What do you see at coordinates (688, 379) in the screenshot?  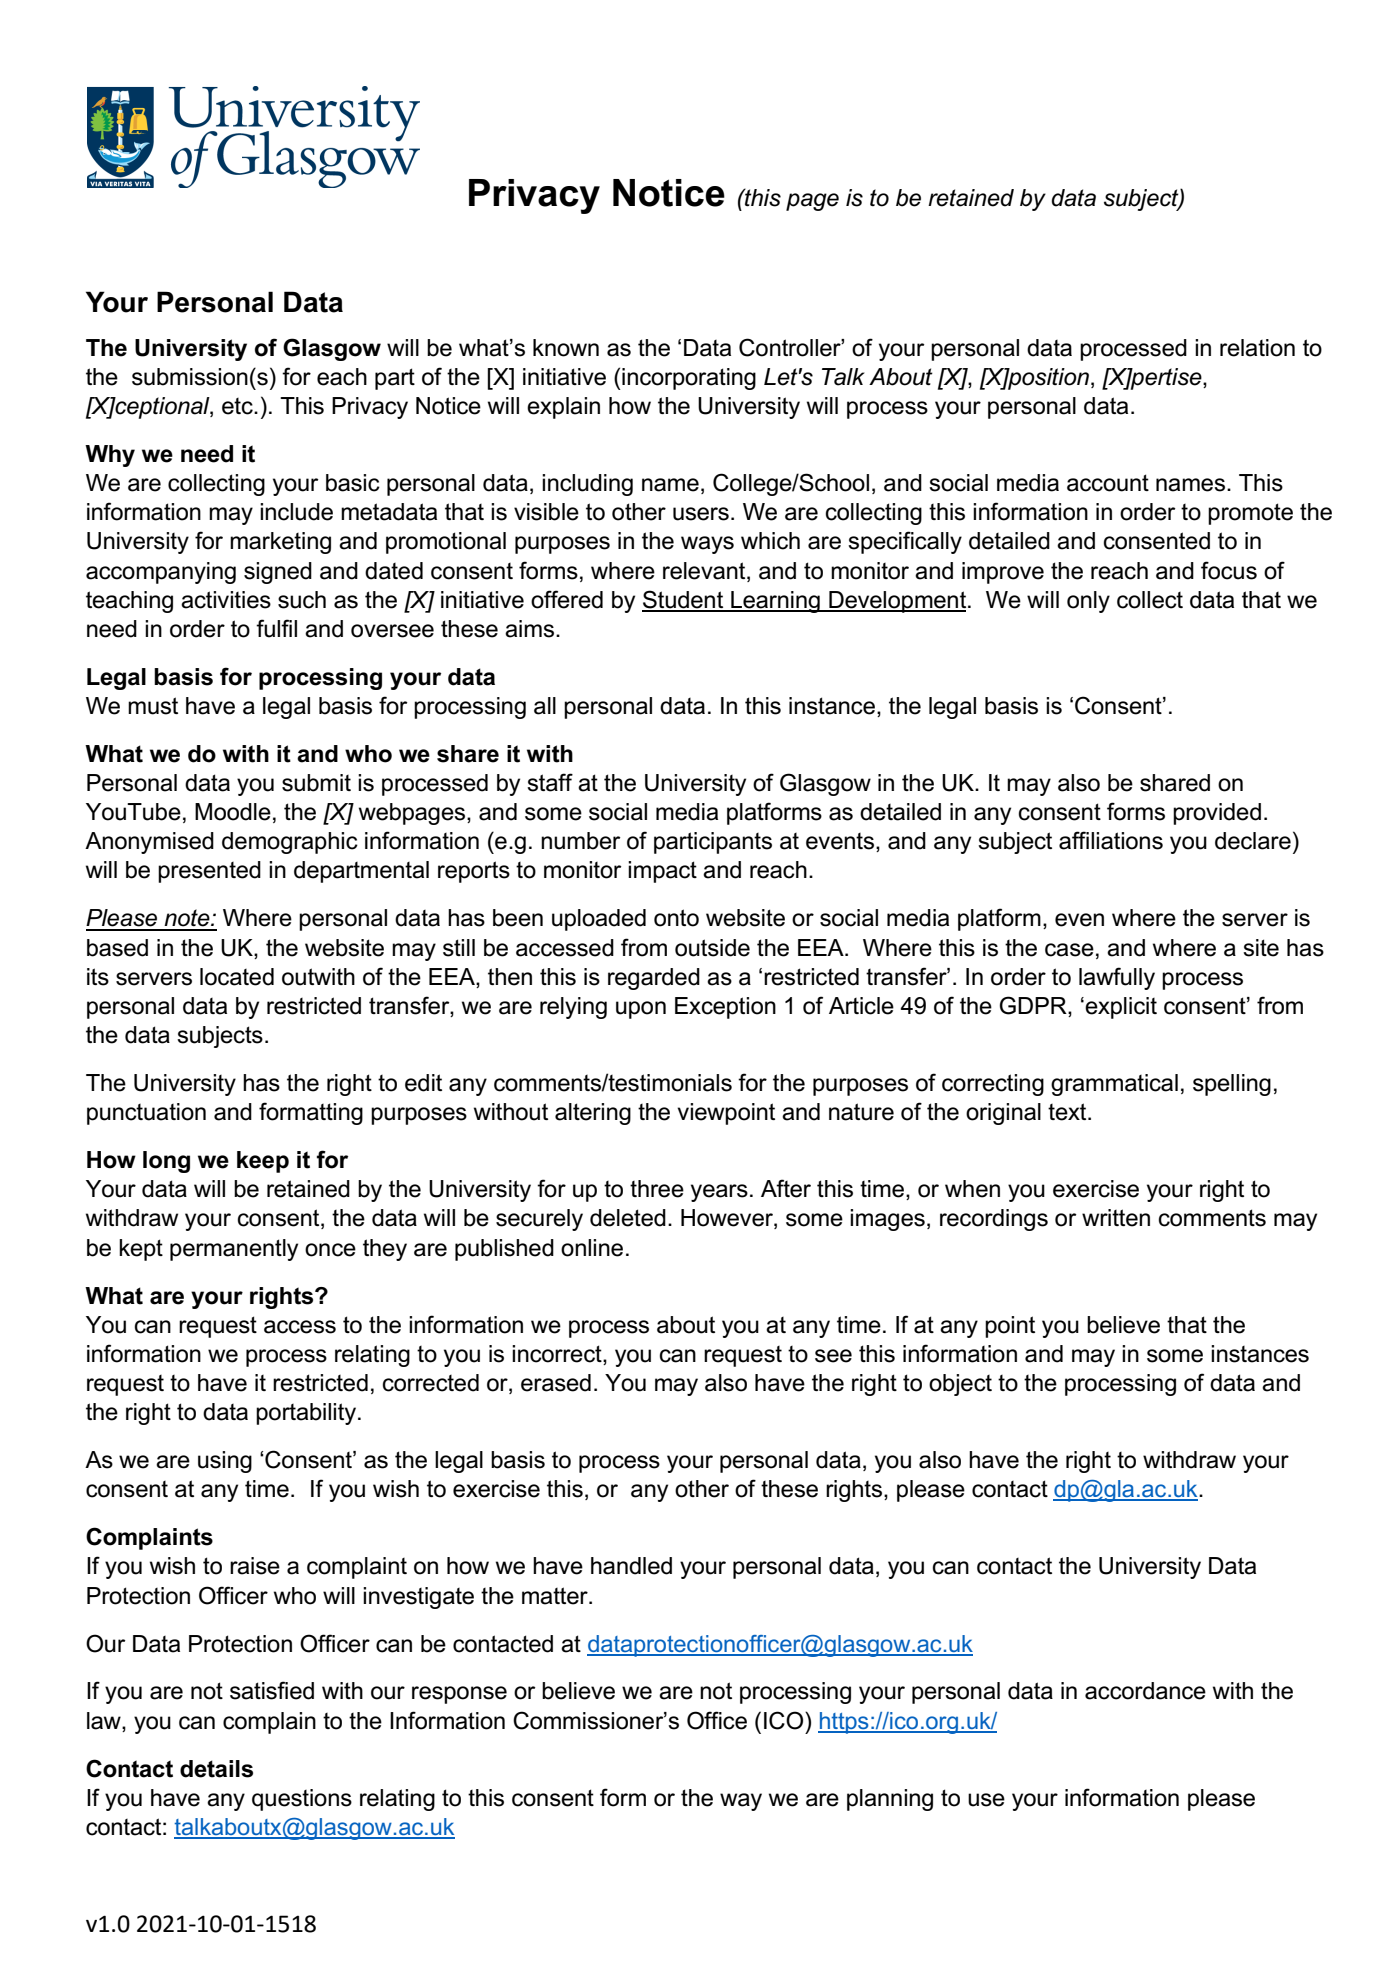 I see `incorporating` at bounding box center [688, 379].
